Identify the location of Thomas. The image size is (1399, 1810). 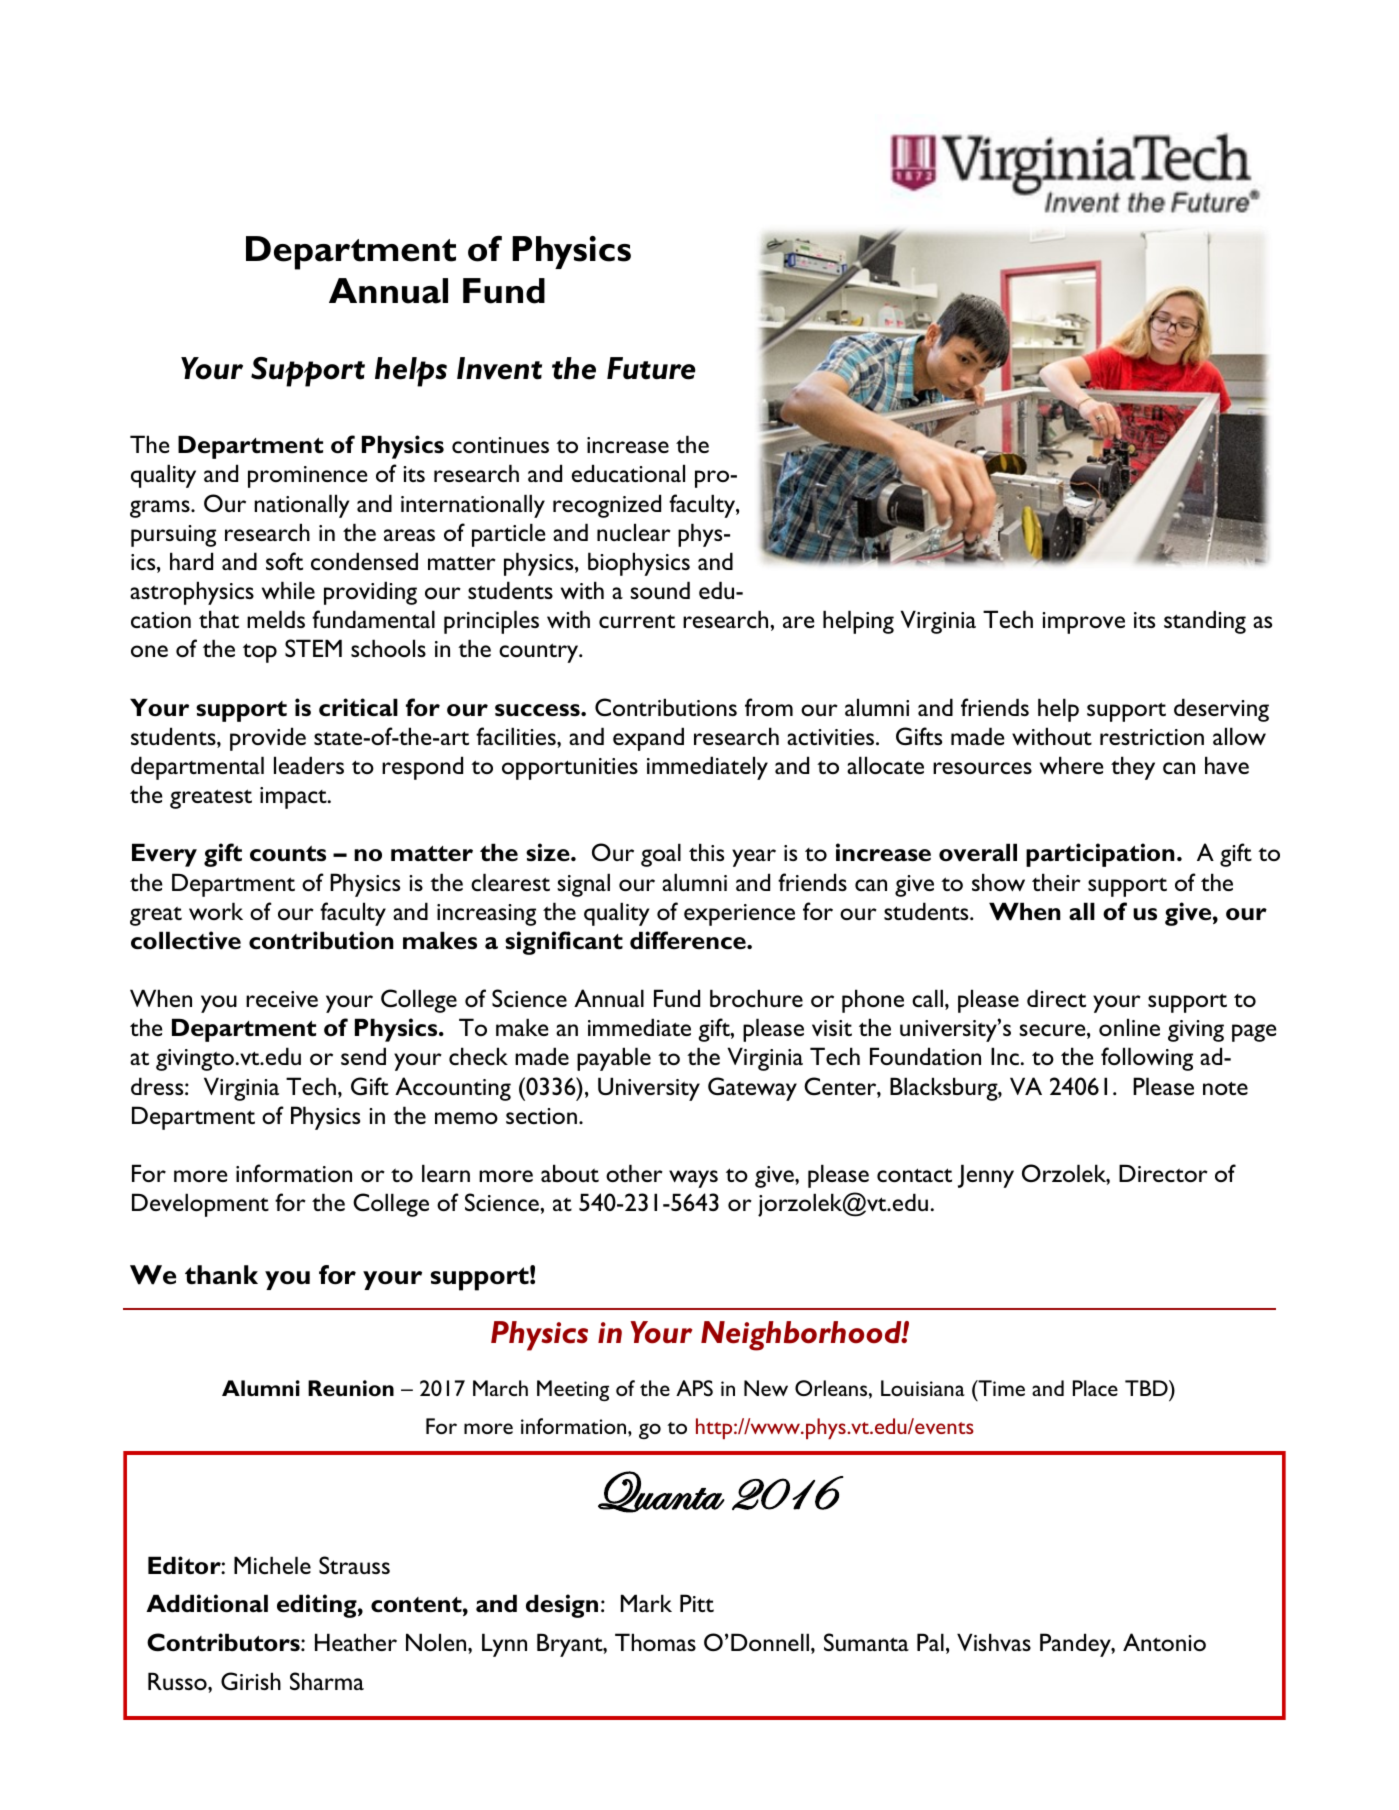
(655, 1642).
